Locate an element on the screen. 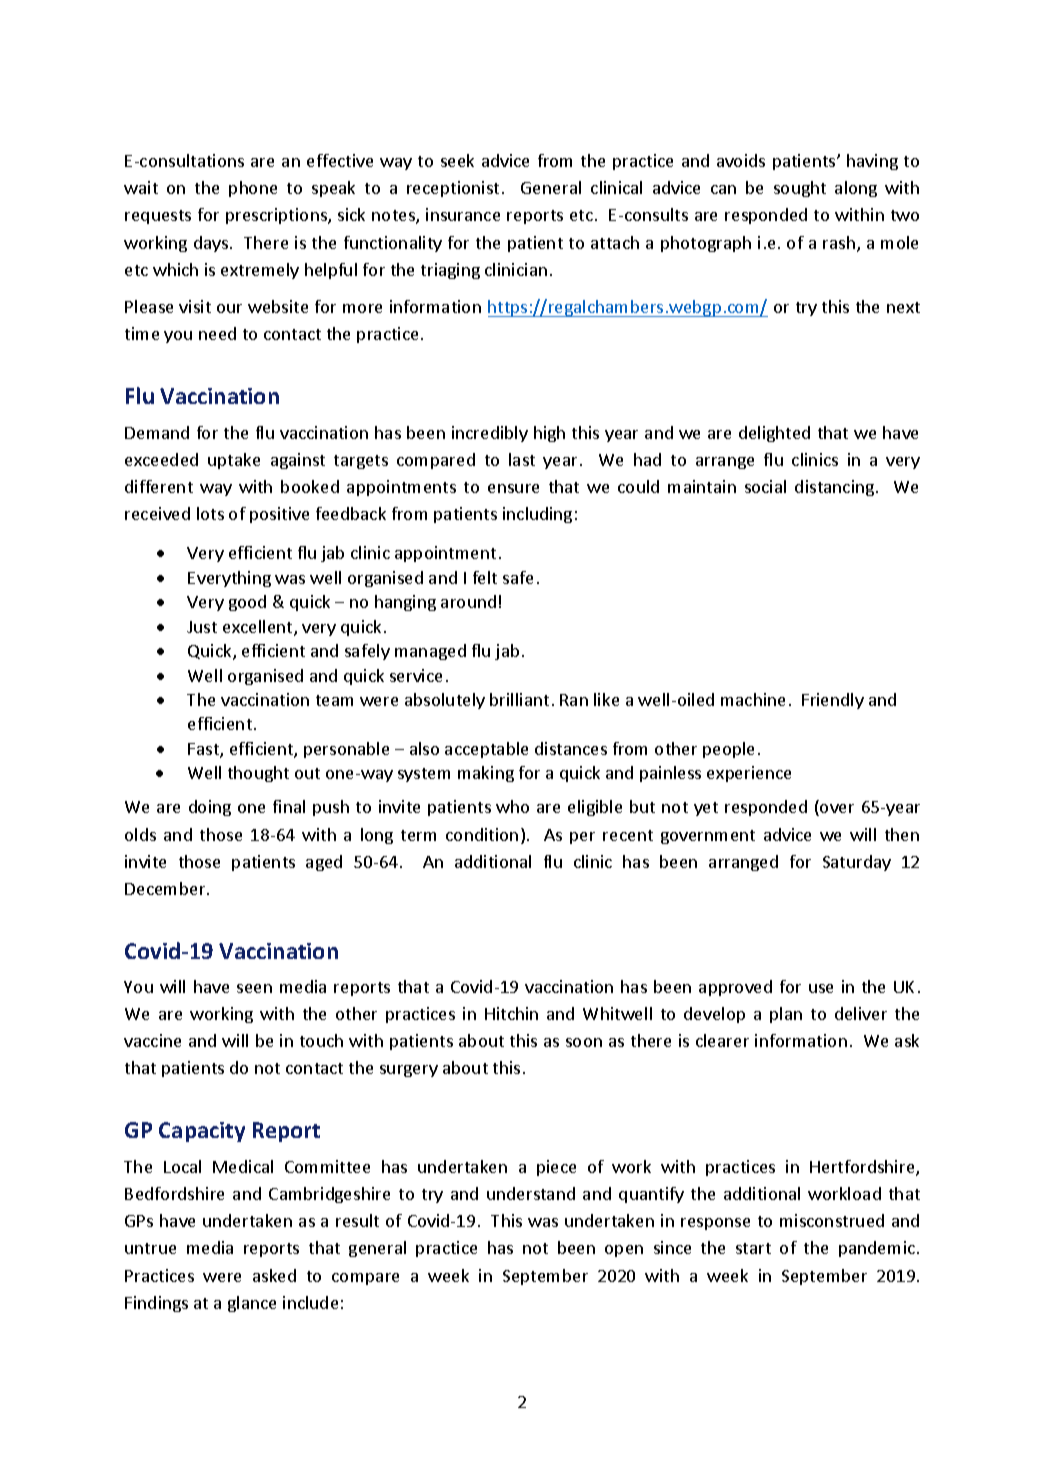 The width and height of the screenshot is (1045, 1478). distancing is located at coordinates (836, 488).
